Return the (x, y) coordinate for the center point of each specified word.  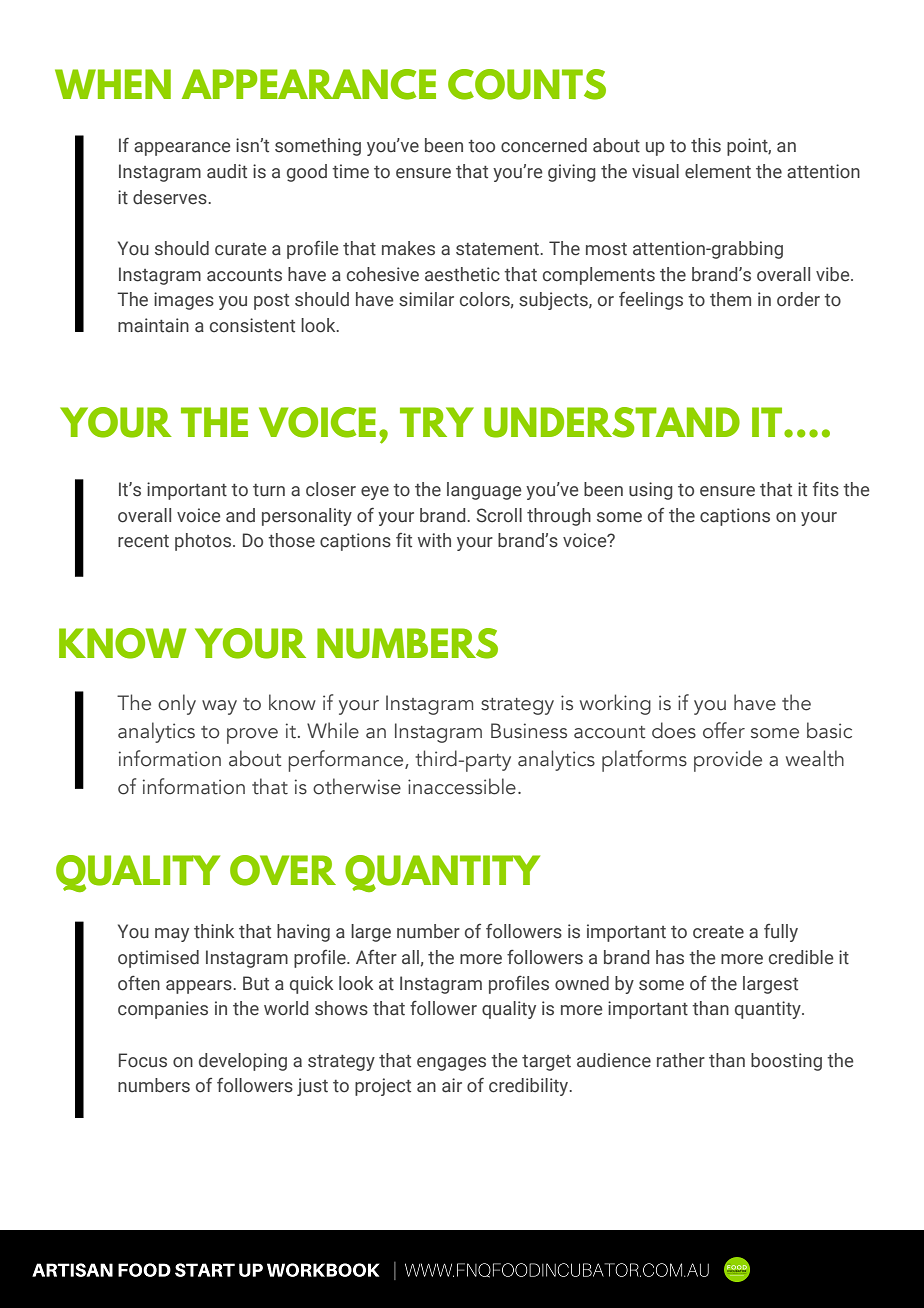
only (177, 704)
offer (724, 730)
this (706, 145)
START (205, 1270)
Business (529, 731)
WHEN (113, 84)
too (481, 146)
